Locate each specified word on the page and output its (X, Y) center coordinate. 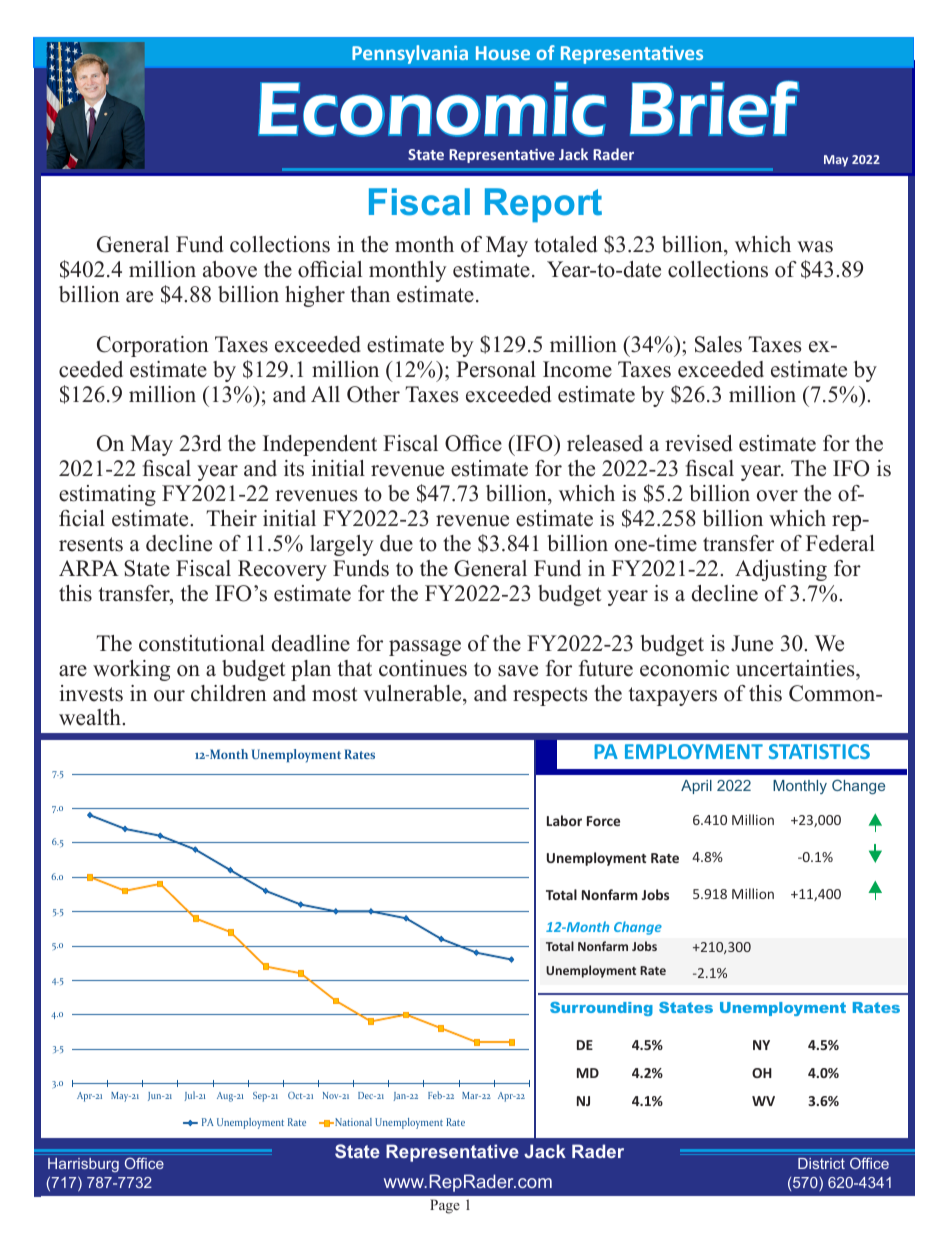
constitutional (202, 643)
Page (445, 1206)
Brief (714, 108)
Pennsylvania (410, 54)
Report (543, 205)
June (752, 643)
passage (425, 648)
